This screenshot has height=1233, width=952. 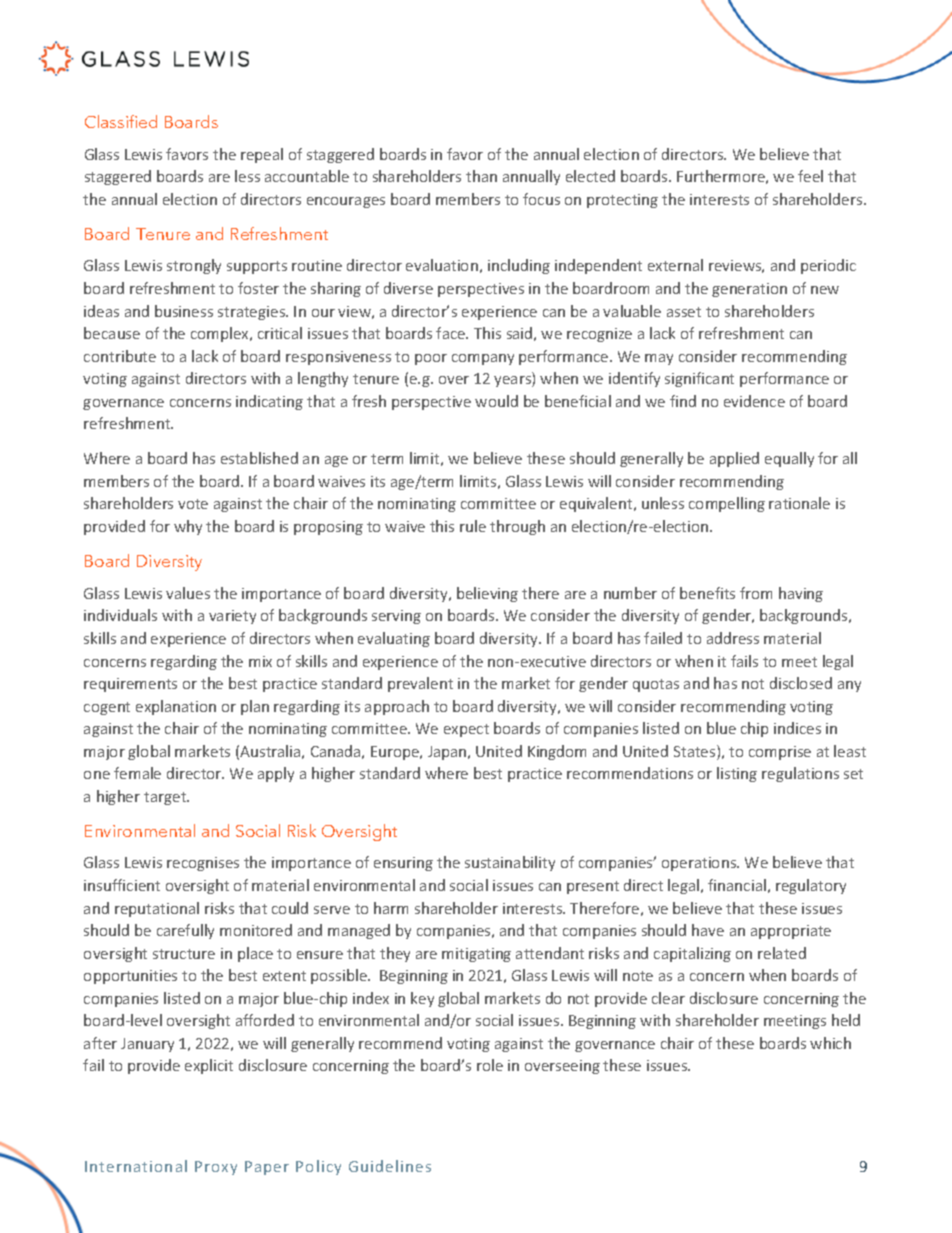 I want to click on feel, so click(x=810, y=176).
